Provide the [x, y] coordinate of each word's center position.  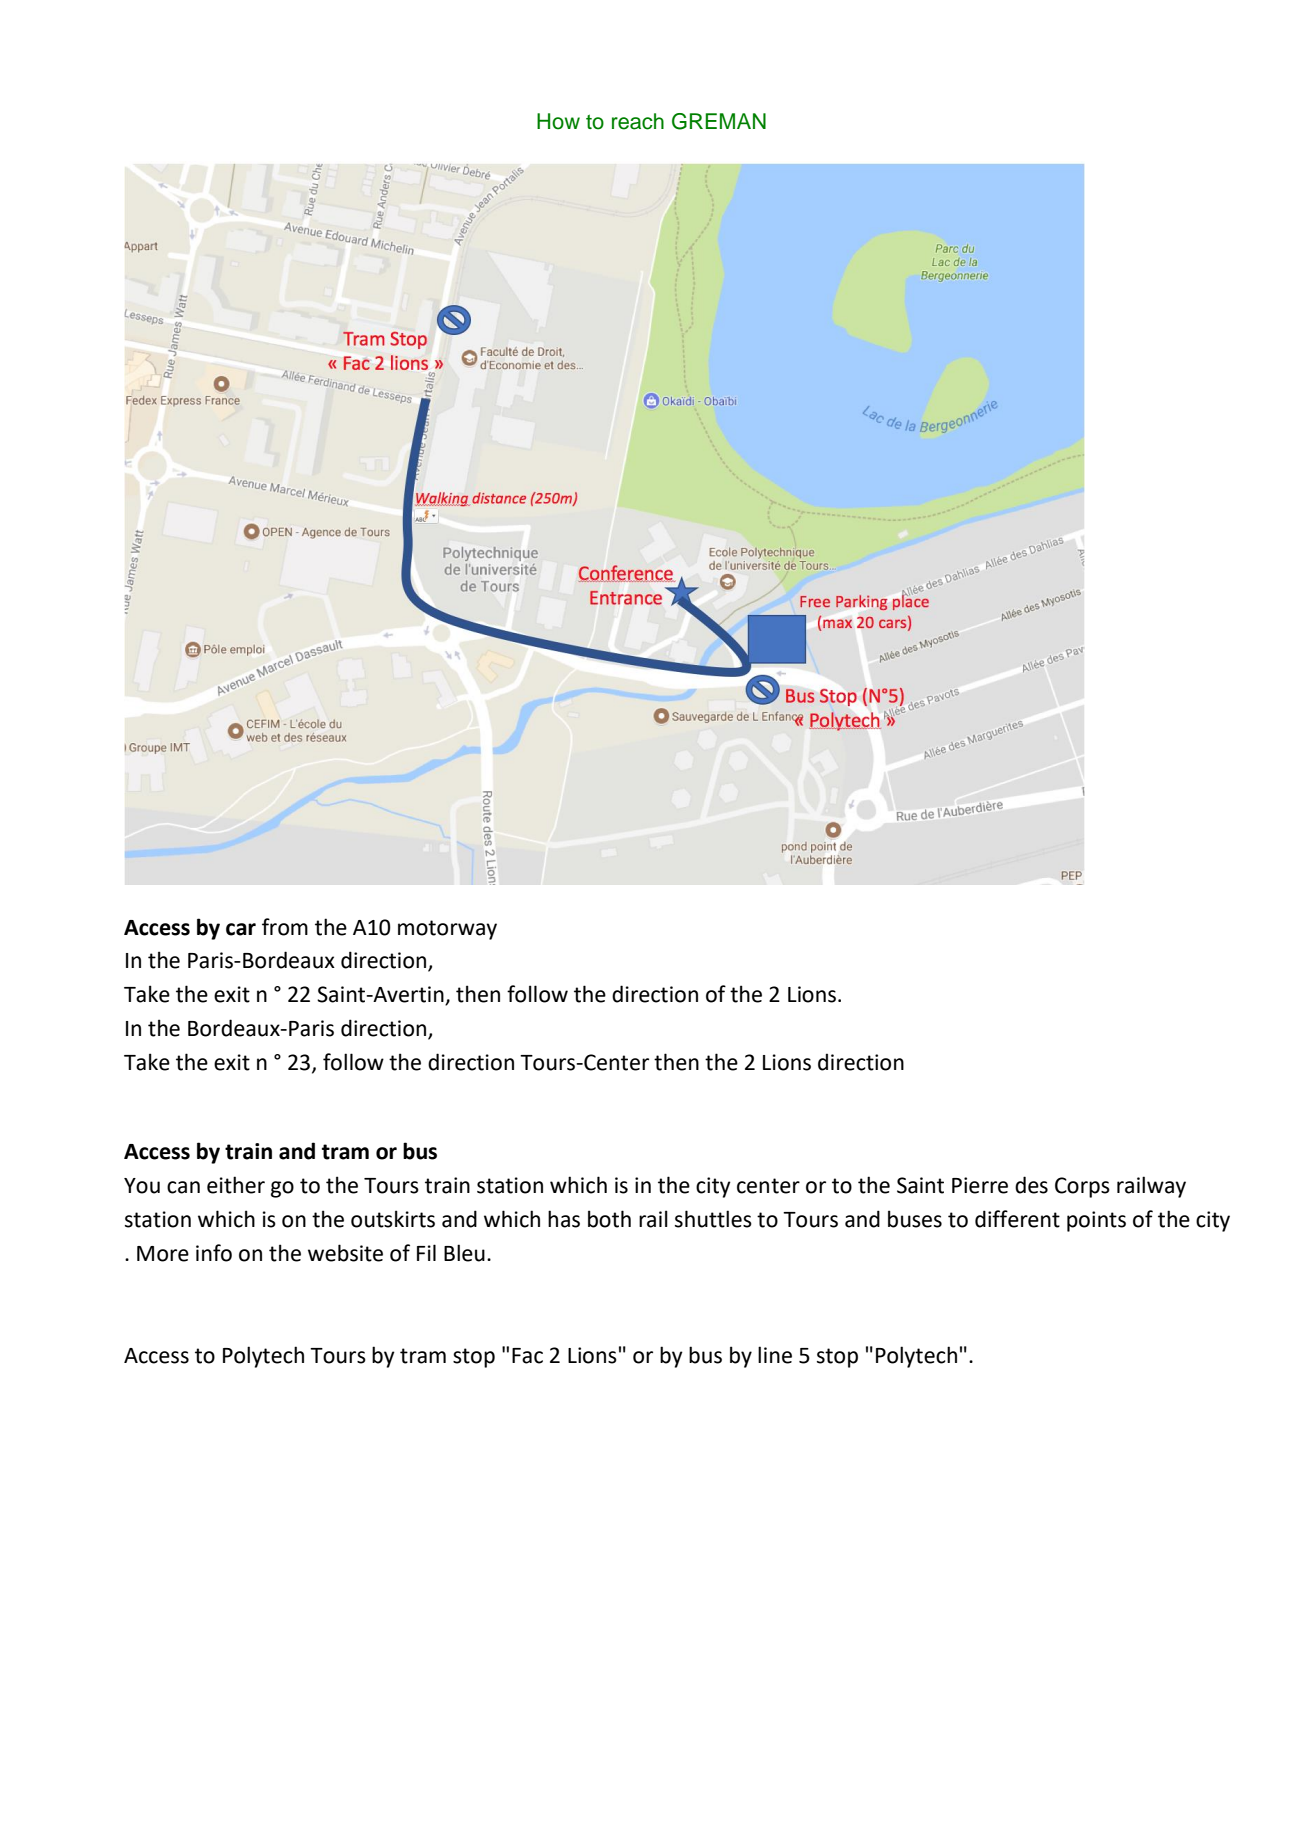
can [183, 1187]
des [1031, 1185]
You [142, 1186]
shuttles [713, 1219]
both [609, 1219]
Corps [1082, 1187]
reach [638, 121]
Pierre [980, 1185]
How [558, 121]
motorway [447, 930]
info [214, 1253]
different [1017, 1219]
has [564, 1219]
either [236, 1185]
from [285, 927]
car [241, 929]
